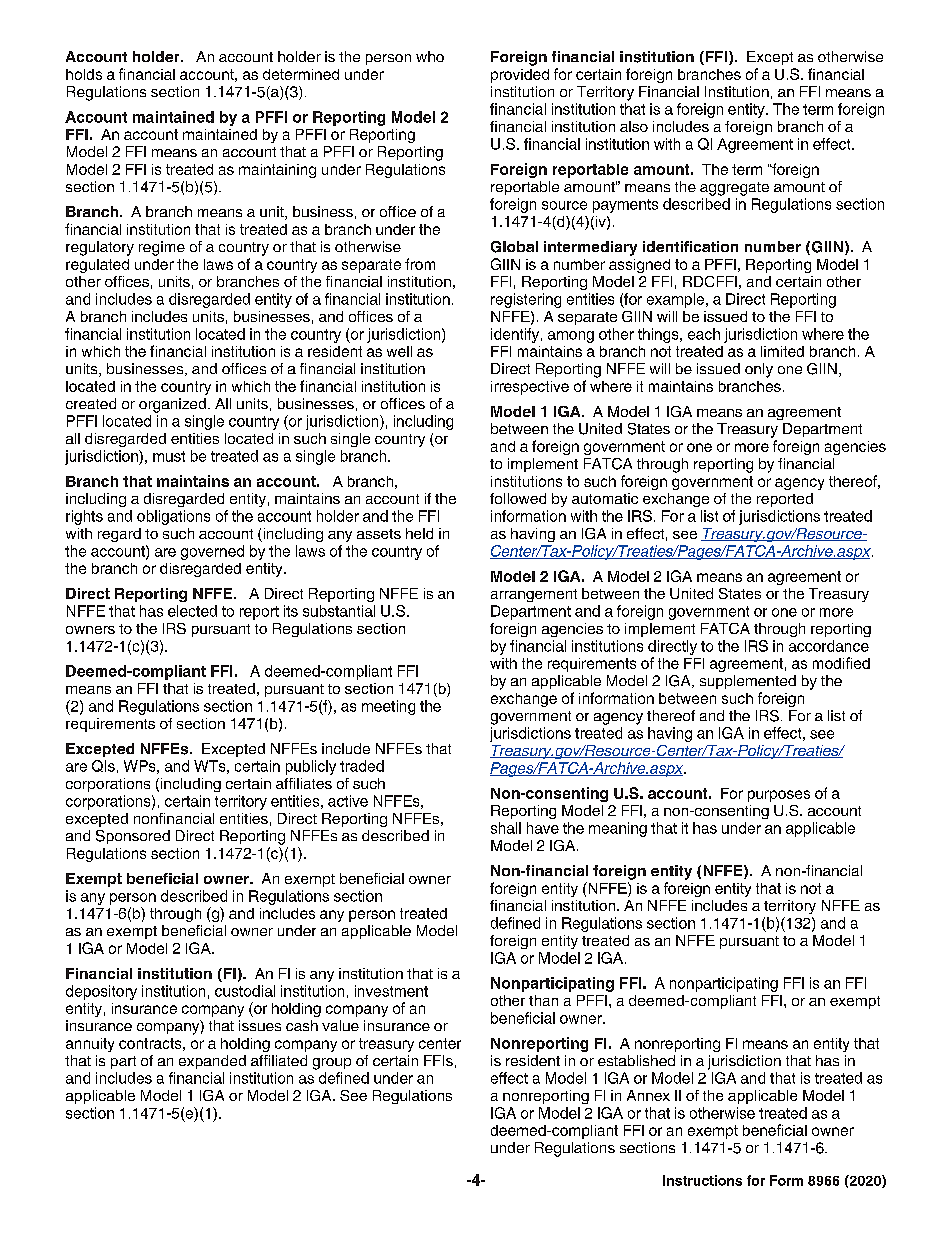  Describe the element at coordinates (648, 1095) in the screenshot. I see `Annex` at that location.
